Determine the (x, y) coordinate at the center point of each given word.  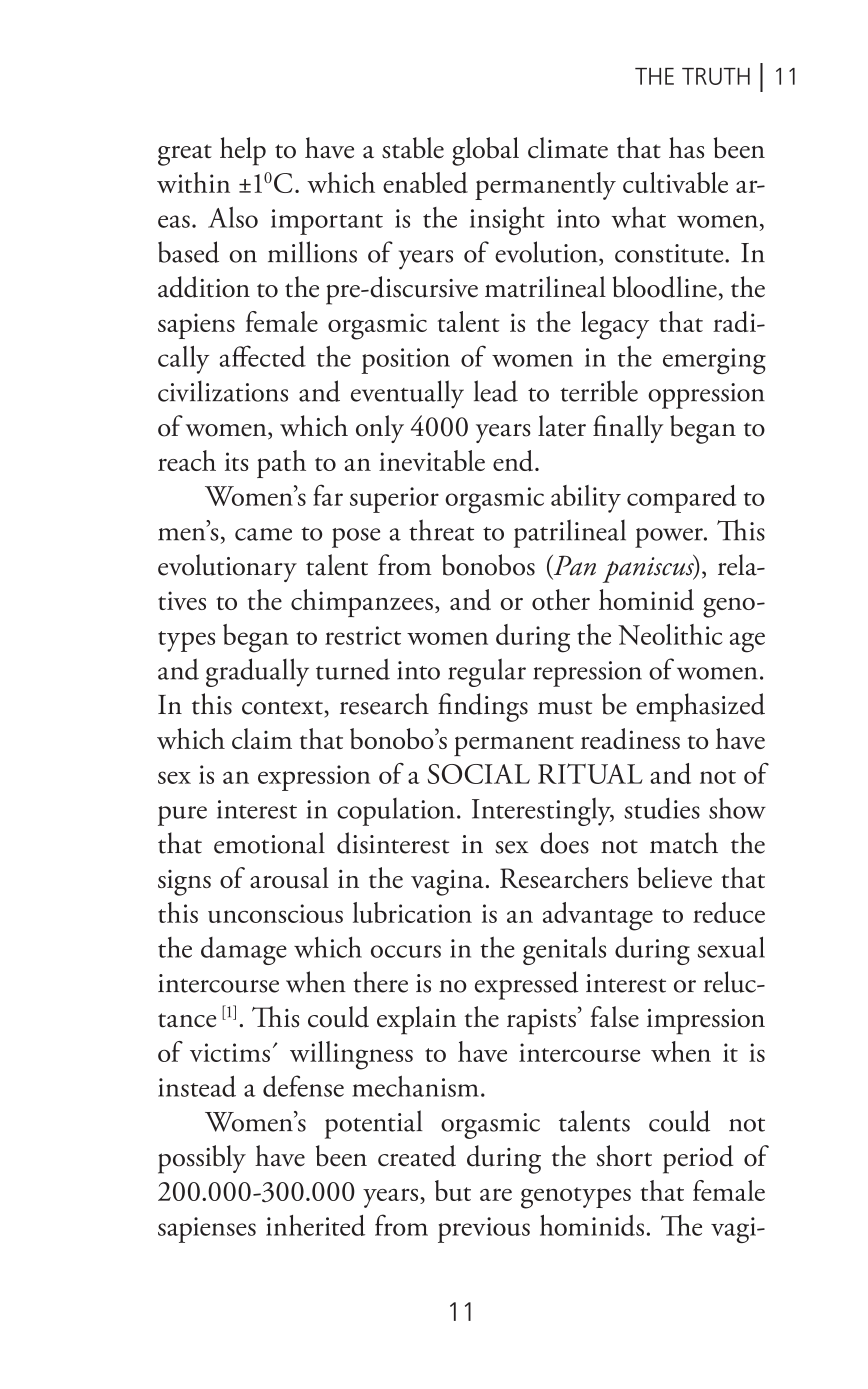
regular (487, 672)
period (698, 1159)
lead (496, 391)
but (453, 1190)
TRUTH (716, 76)
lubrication (412, 912)
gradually (257, 672)
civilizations (223, 391)
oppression (706, 396)
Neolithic (670, 634)
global (485, 151)
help (243, 151)
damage (244, 951)
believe (674, 877)
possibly (202, 1159)
